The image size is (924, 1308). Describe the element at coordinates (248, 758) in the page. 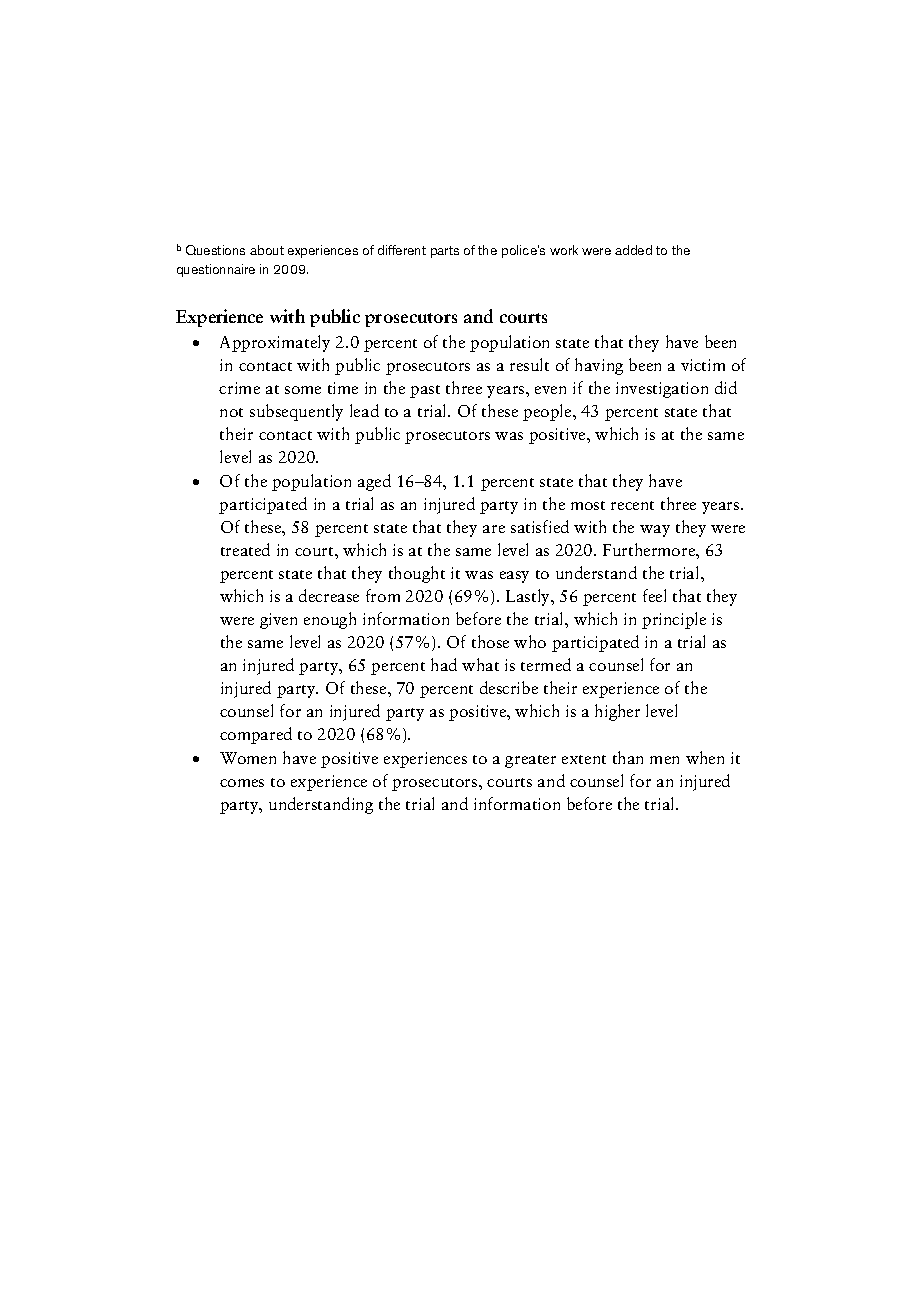

I see `Women` at that location.
